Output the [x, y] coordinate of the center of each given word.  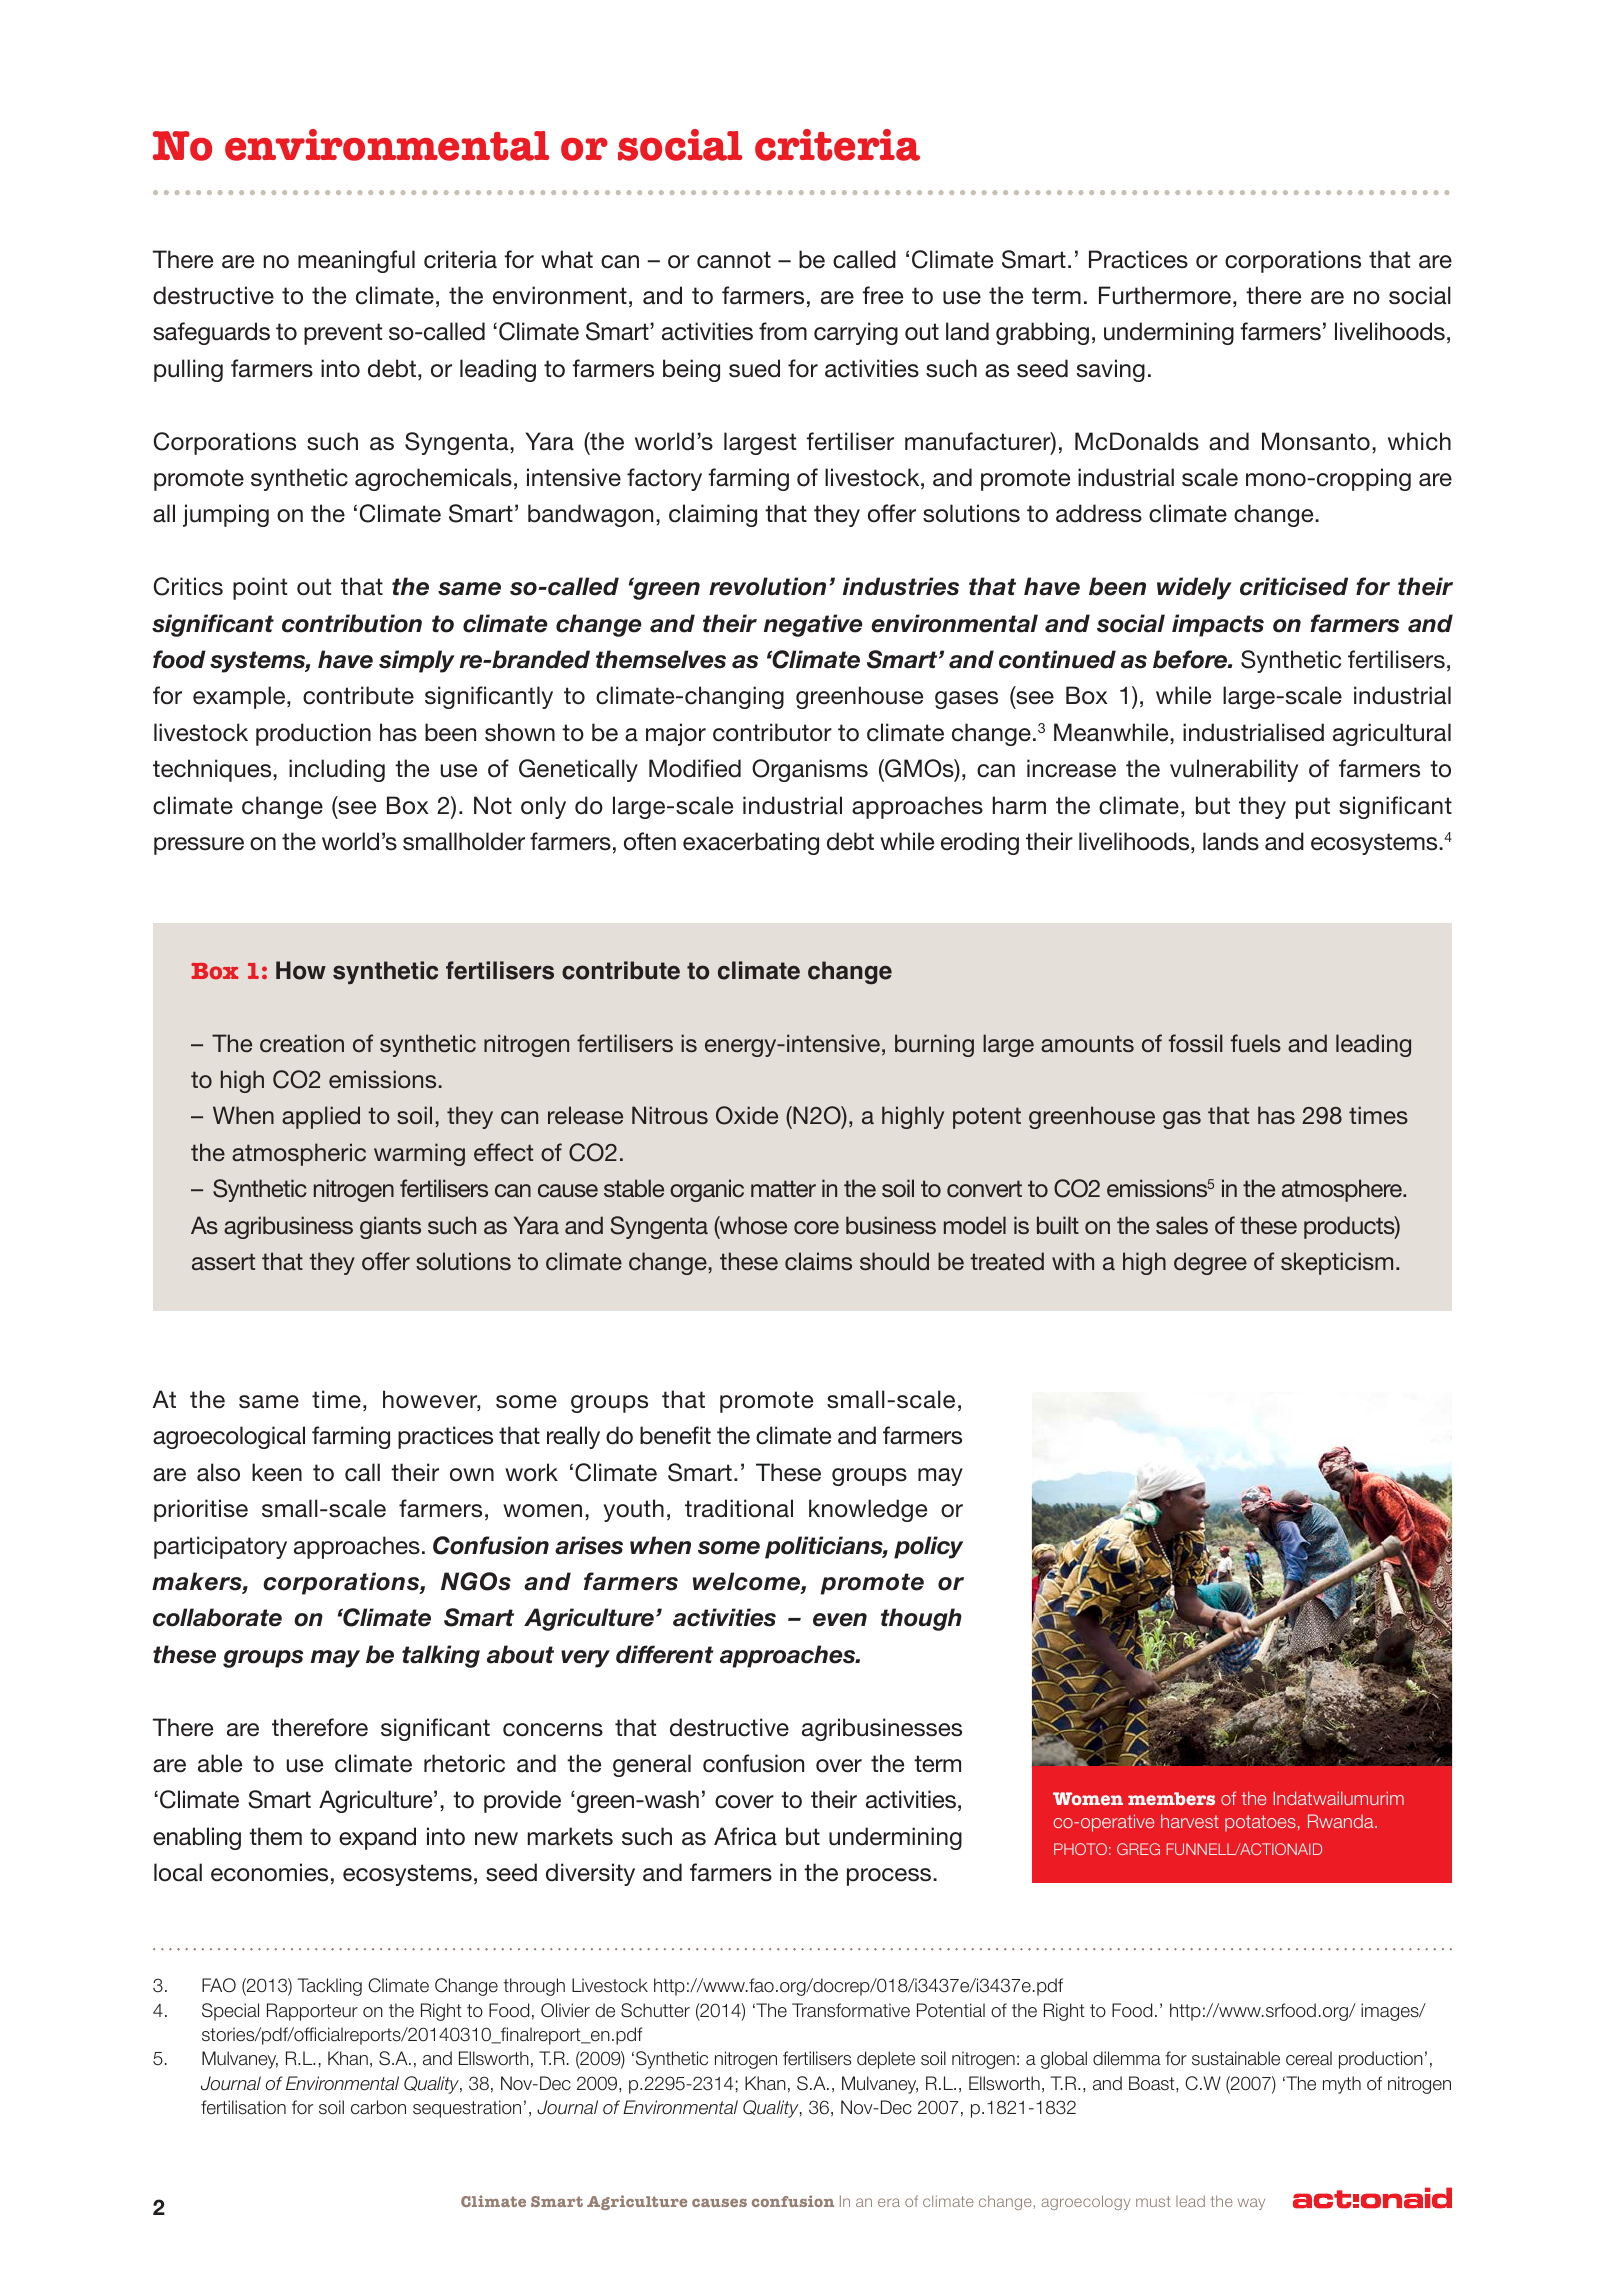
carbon [378, 2107]
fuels [1256, 1043]
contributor [772, 732]
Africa [745, 1836]
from [783, 331]
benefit [675, 1435]
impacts [1218, 625]
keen [277, 1472]
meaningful [356, 261]
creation [302, 1043]
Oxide [747, 1115]
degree [1210, 1263]
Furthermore [1165, 295]
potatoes [1260, 1823]
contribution [352, 623]
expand [377, 1838]
